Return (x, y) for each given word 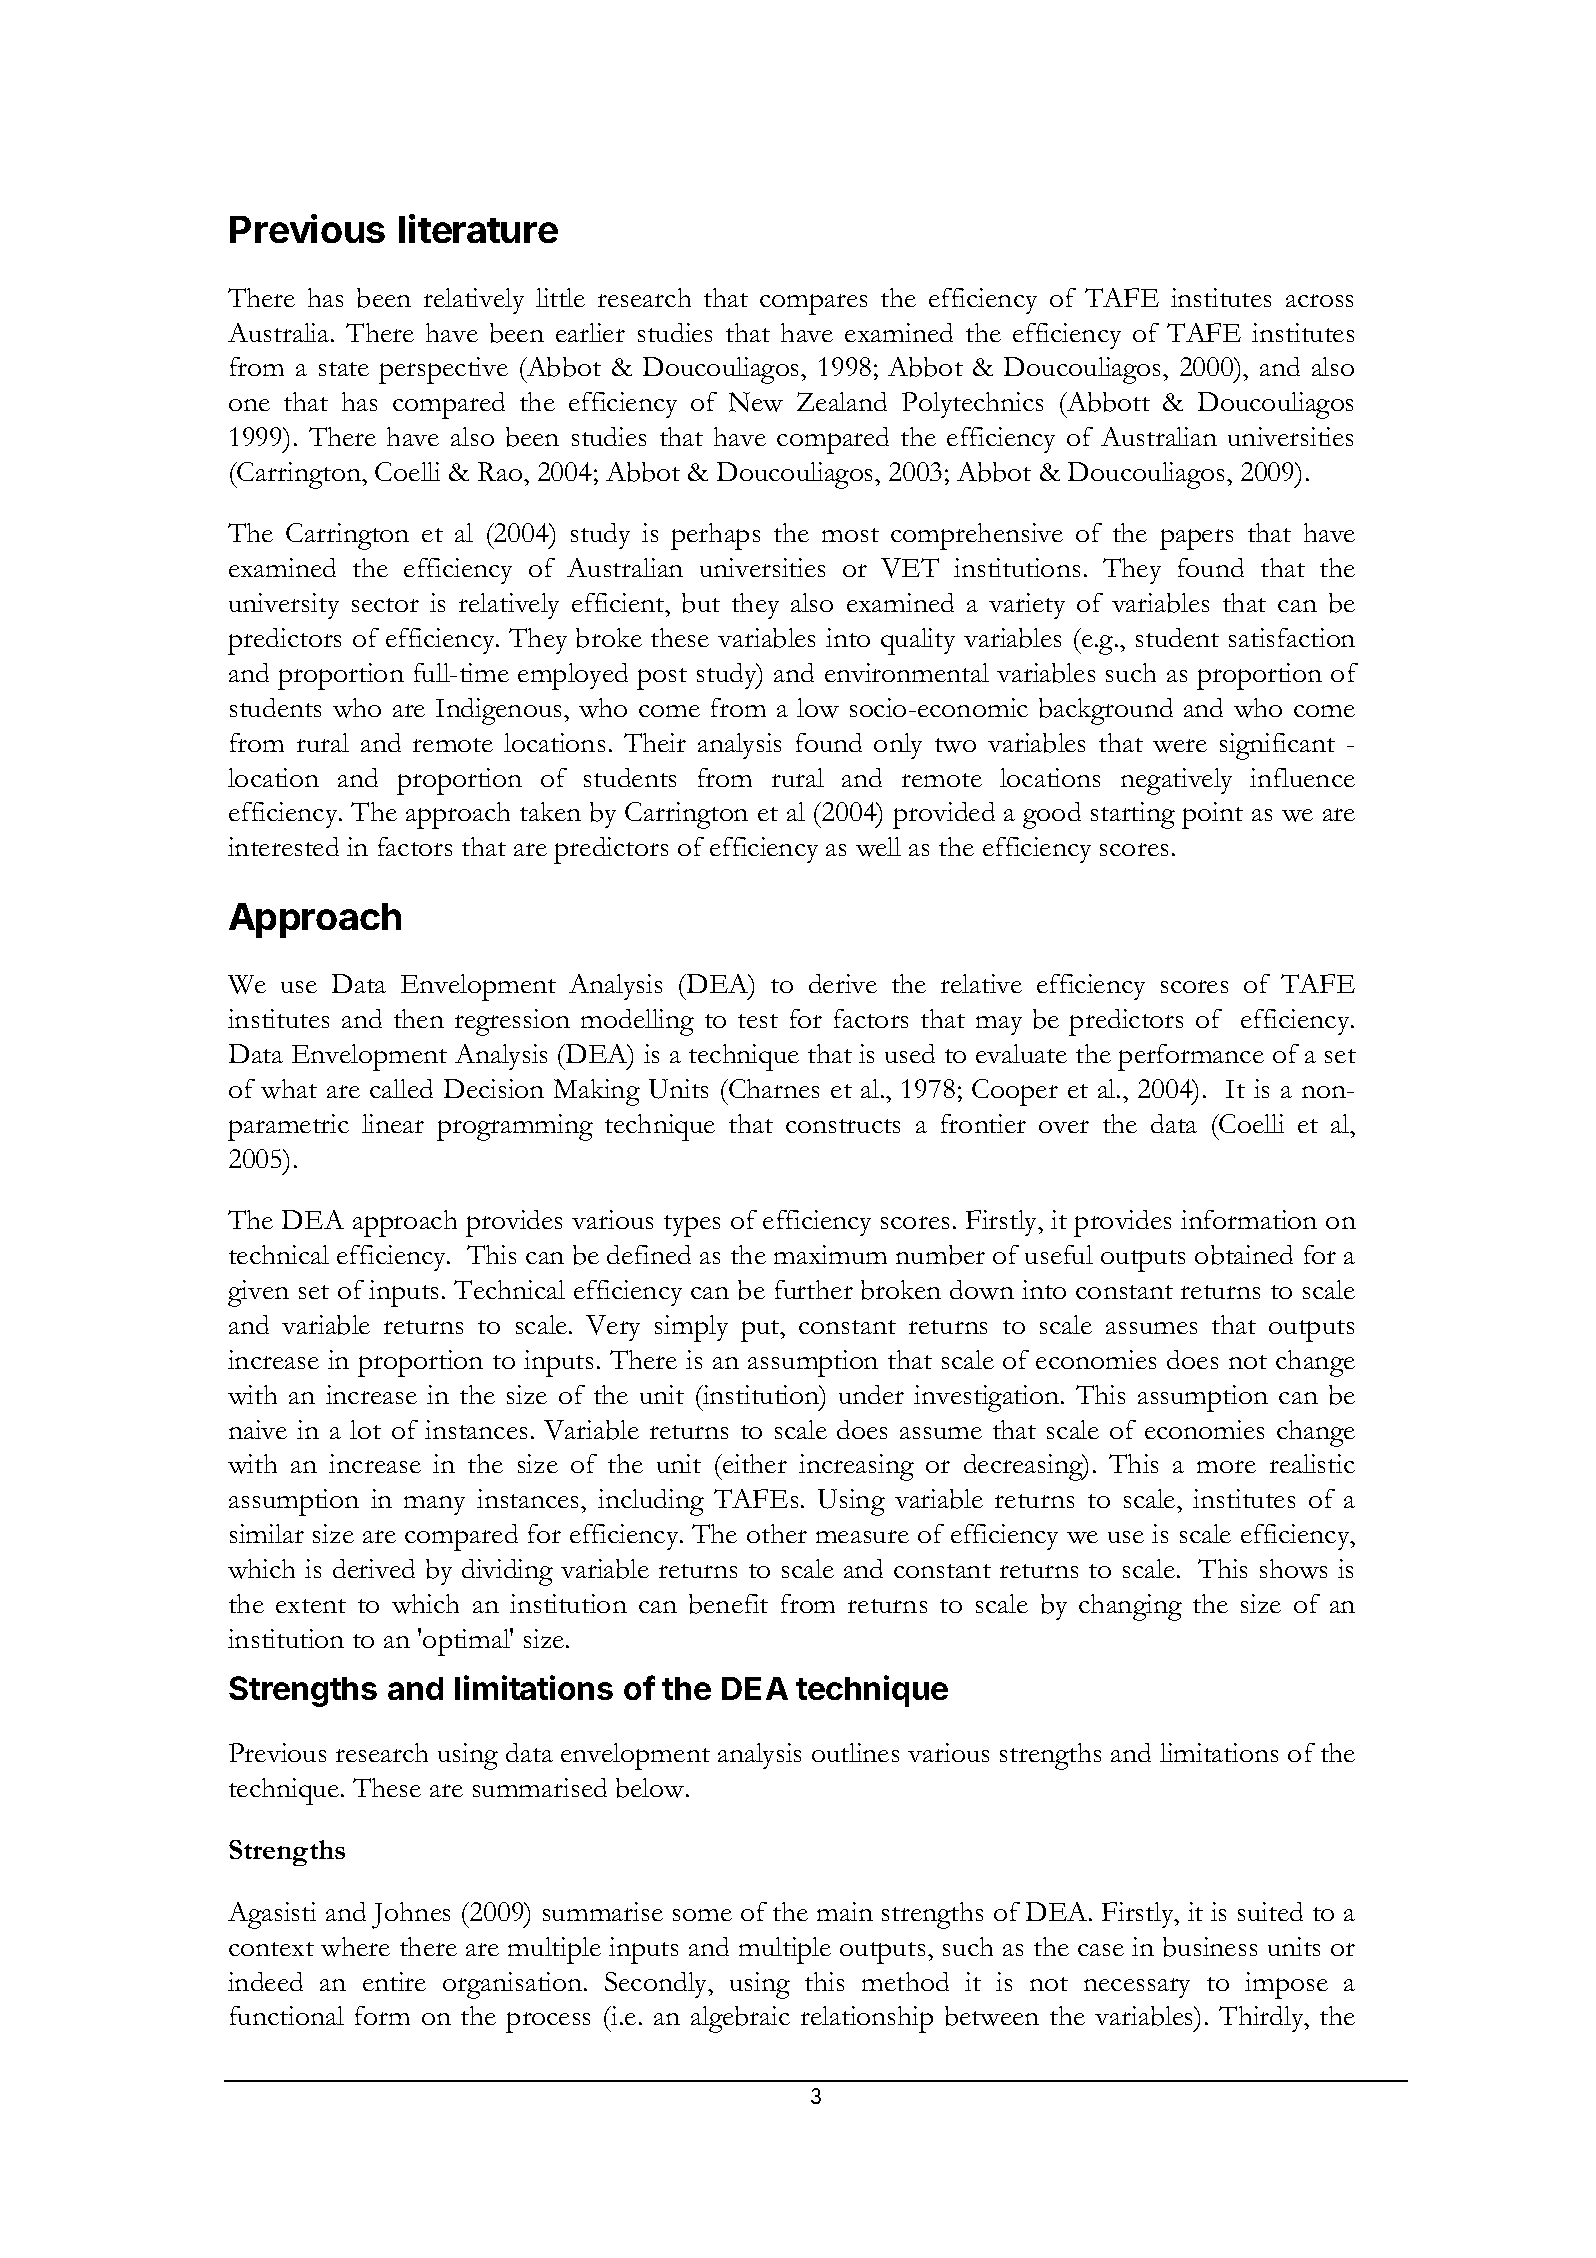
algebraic (740, 2019)
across (1319, 300)
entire (394, 1981)
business (1210, 1947)
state (344, 369)
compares (813, 304)
